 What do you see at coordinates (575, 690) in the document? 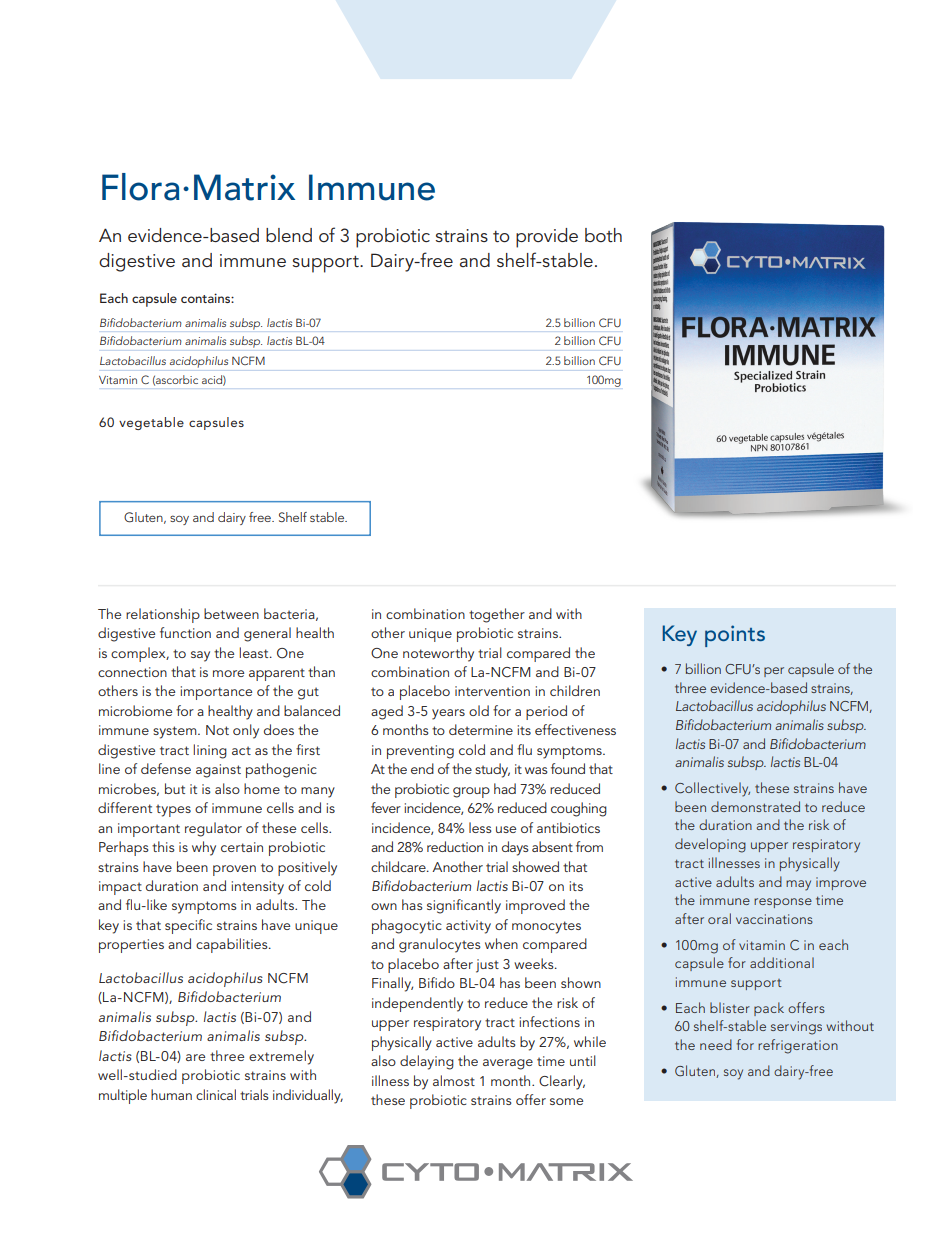
I see `children` at bounding box center [575, 690].
